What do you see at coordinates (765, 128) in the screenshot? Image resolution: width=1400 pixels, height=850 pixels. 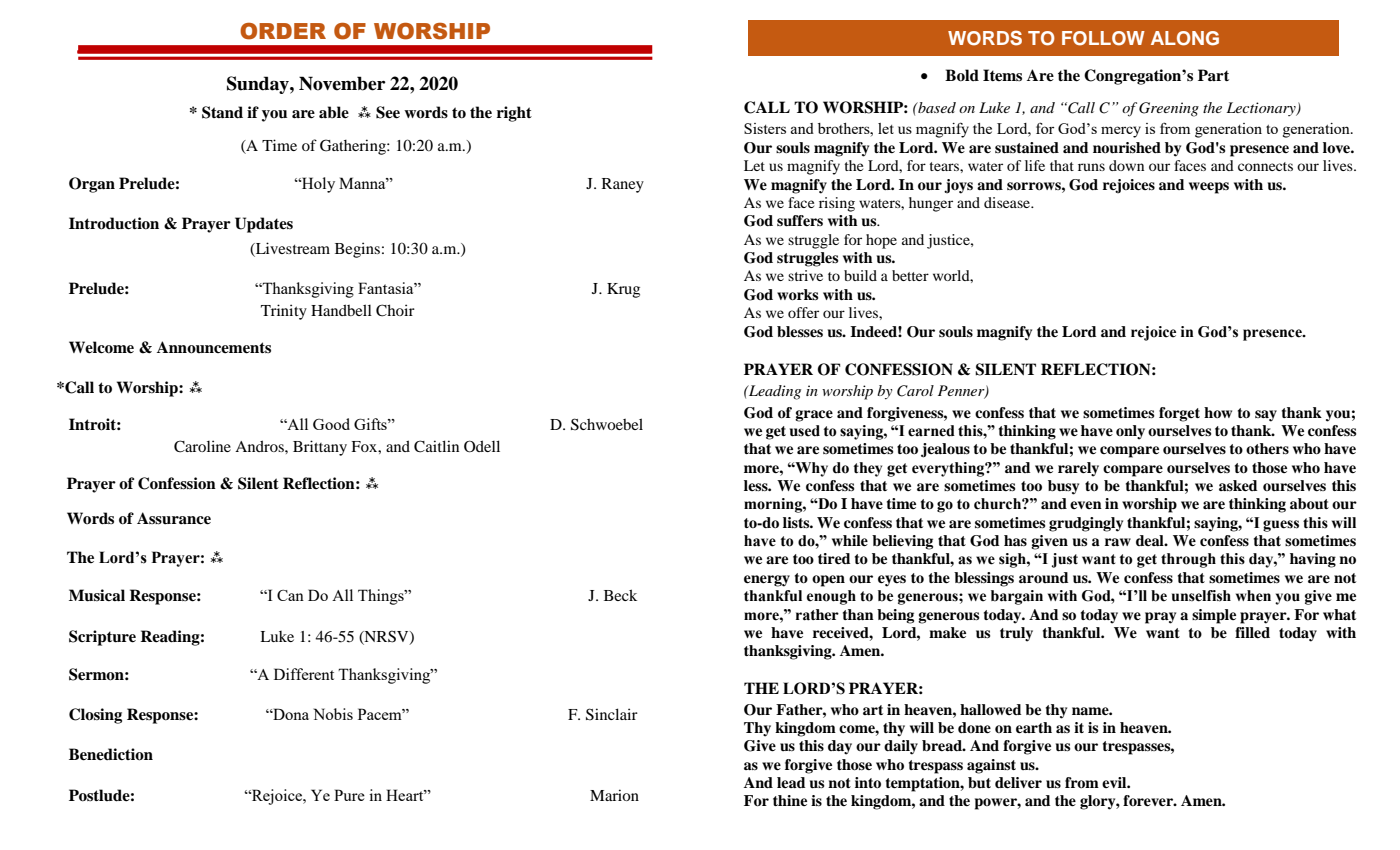 I see `Sisters` at bounding box center [765, 128].
